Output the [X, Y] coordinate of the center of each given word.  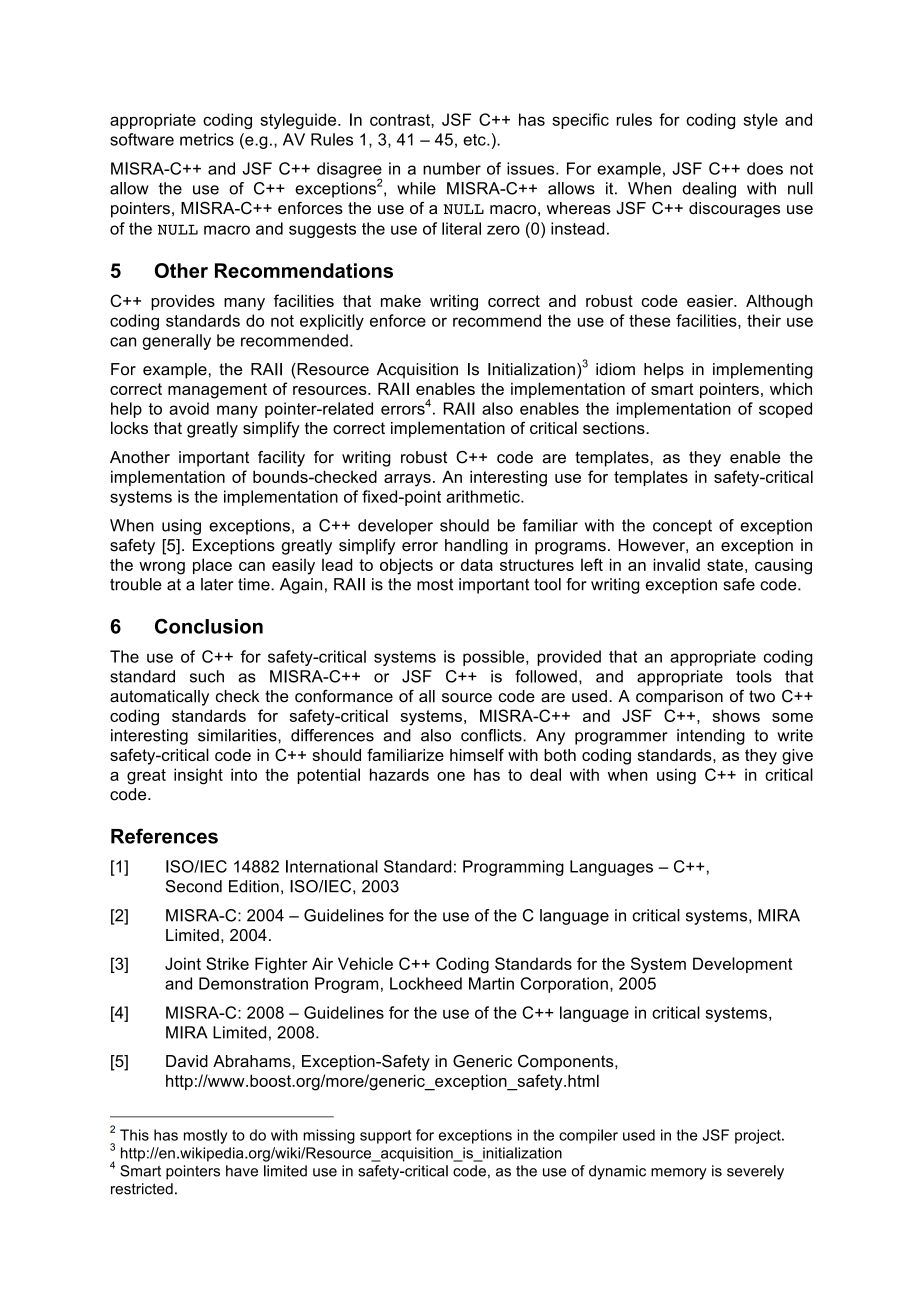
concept [682, 527]
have [242, 1171]
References [164, 836]
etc [475, 140]
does [765, 168]
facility [281, 459]
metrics [207, 139]
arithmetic [484, 496]
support [385, 1137]
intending [711, 737]
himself [477, 754]
